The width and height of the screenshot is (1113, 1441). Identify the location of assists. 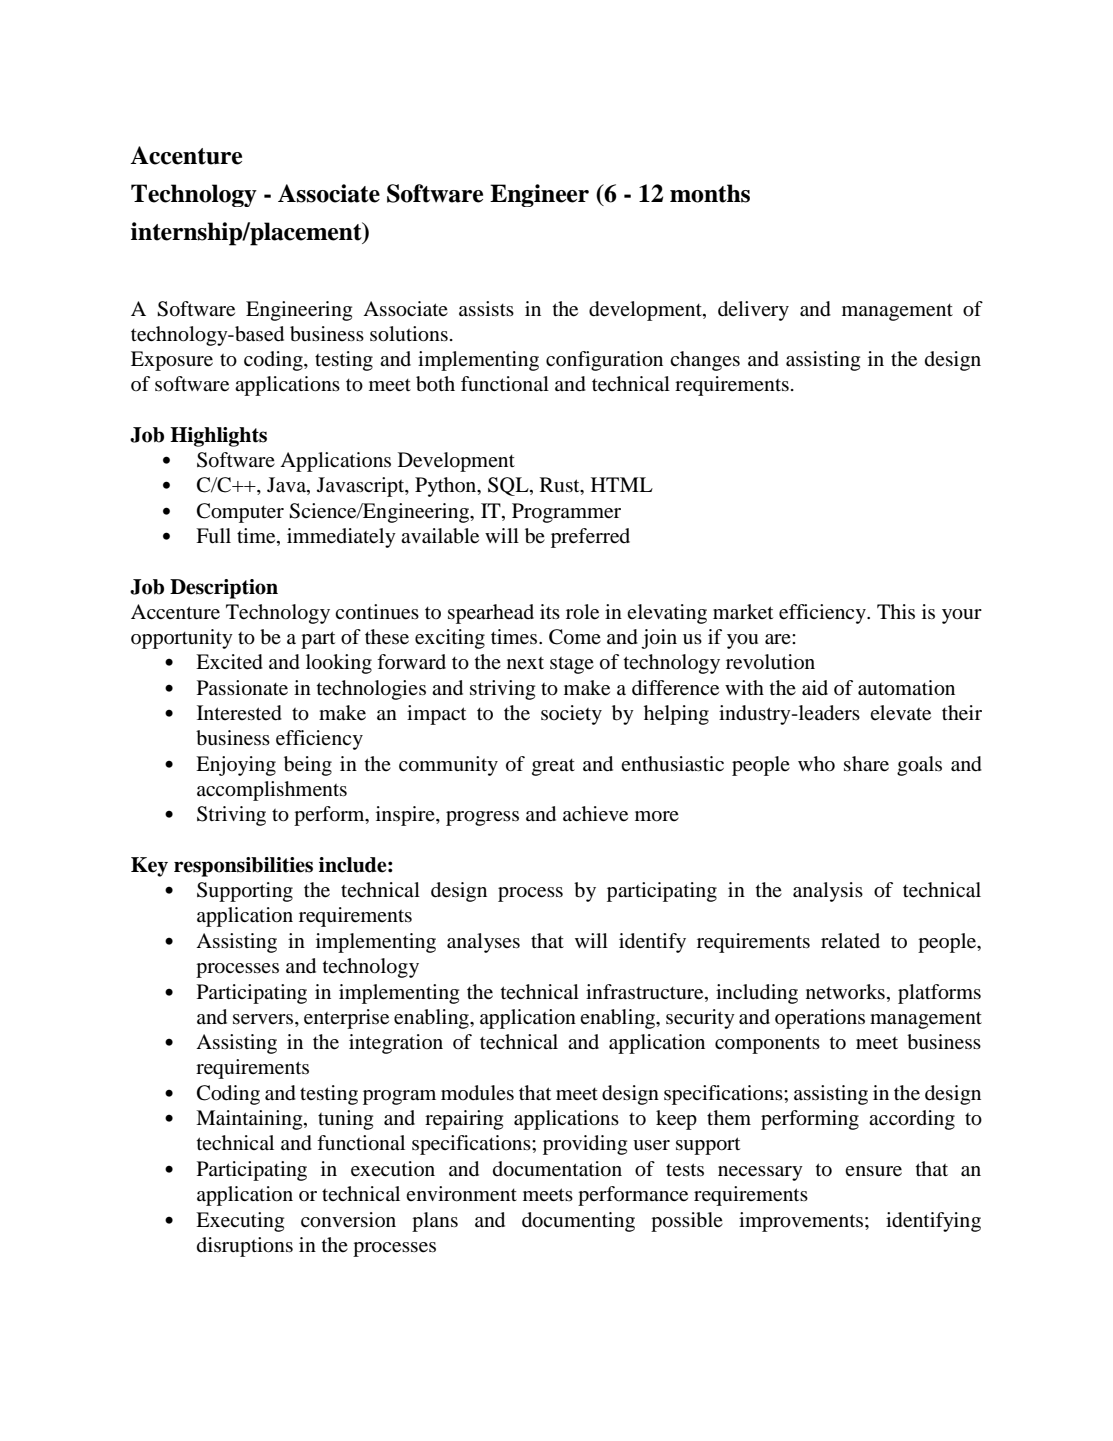
(486, 308).
